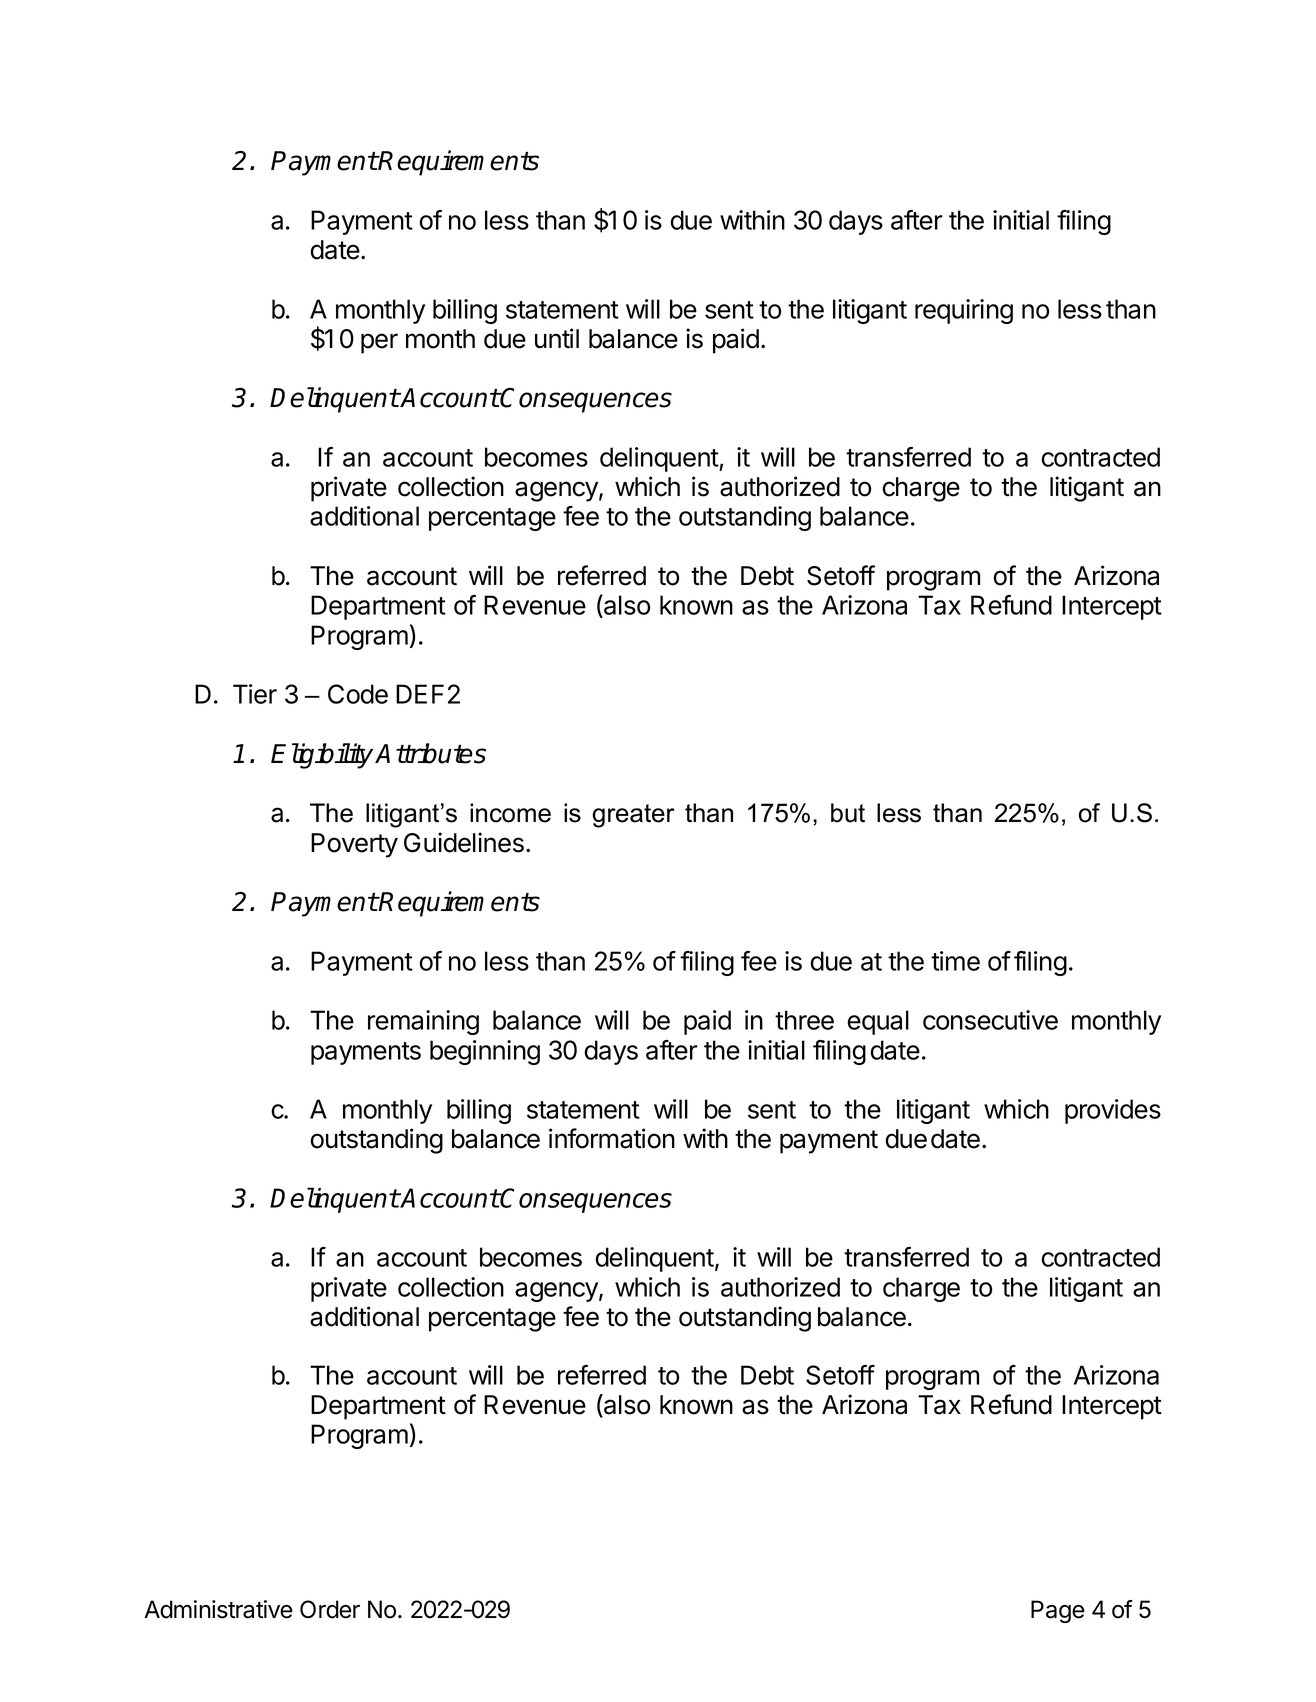  What do you see at coordinates (612, 1138) in the document?
I see `information` at bounding box center [612, 1138].
